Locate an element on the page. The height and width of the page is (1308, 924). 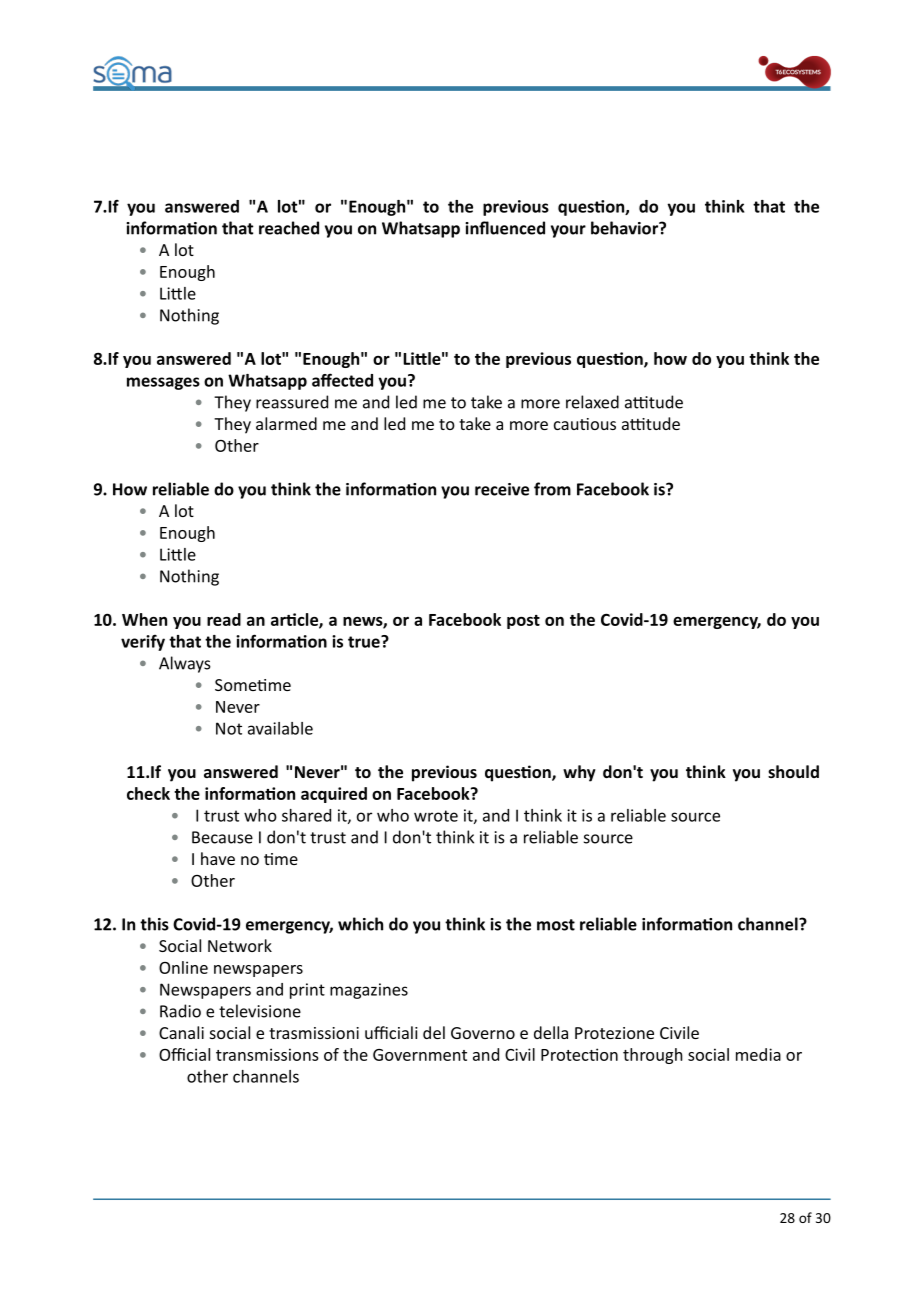
media is located at coordinates (758, 1054).
